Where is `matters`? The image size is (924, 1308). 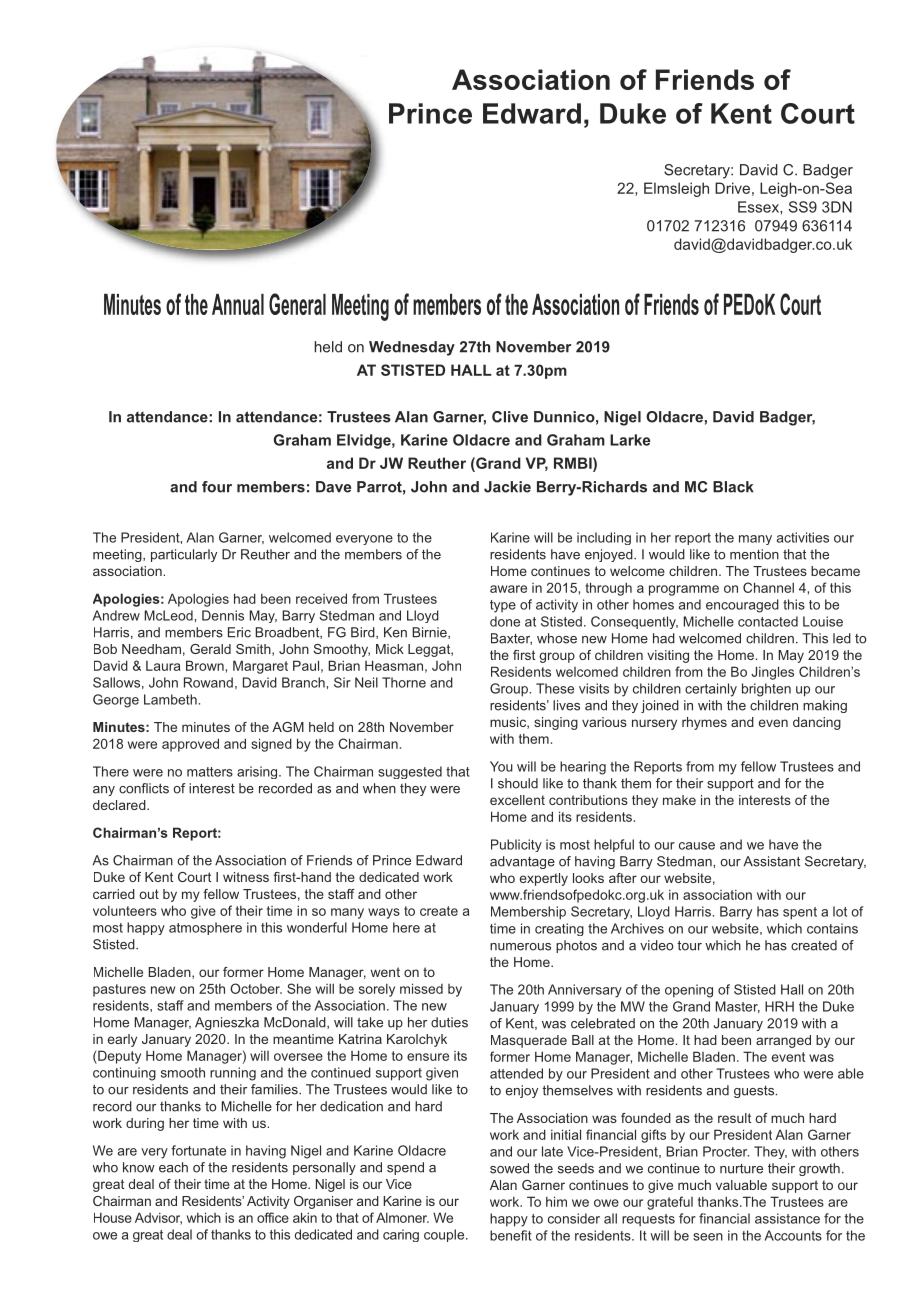
matters is located at coordinates (210, 772).
